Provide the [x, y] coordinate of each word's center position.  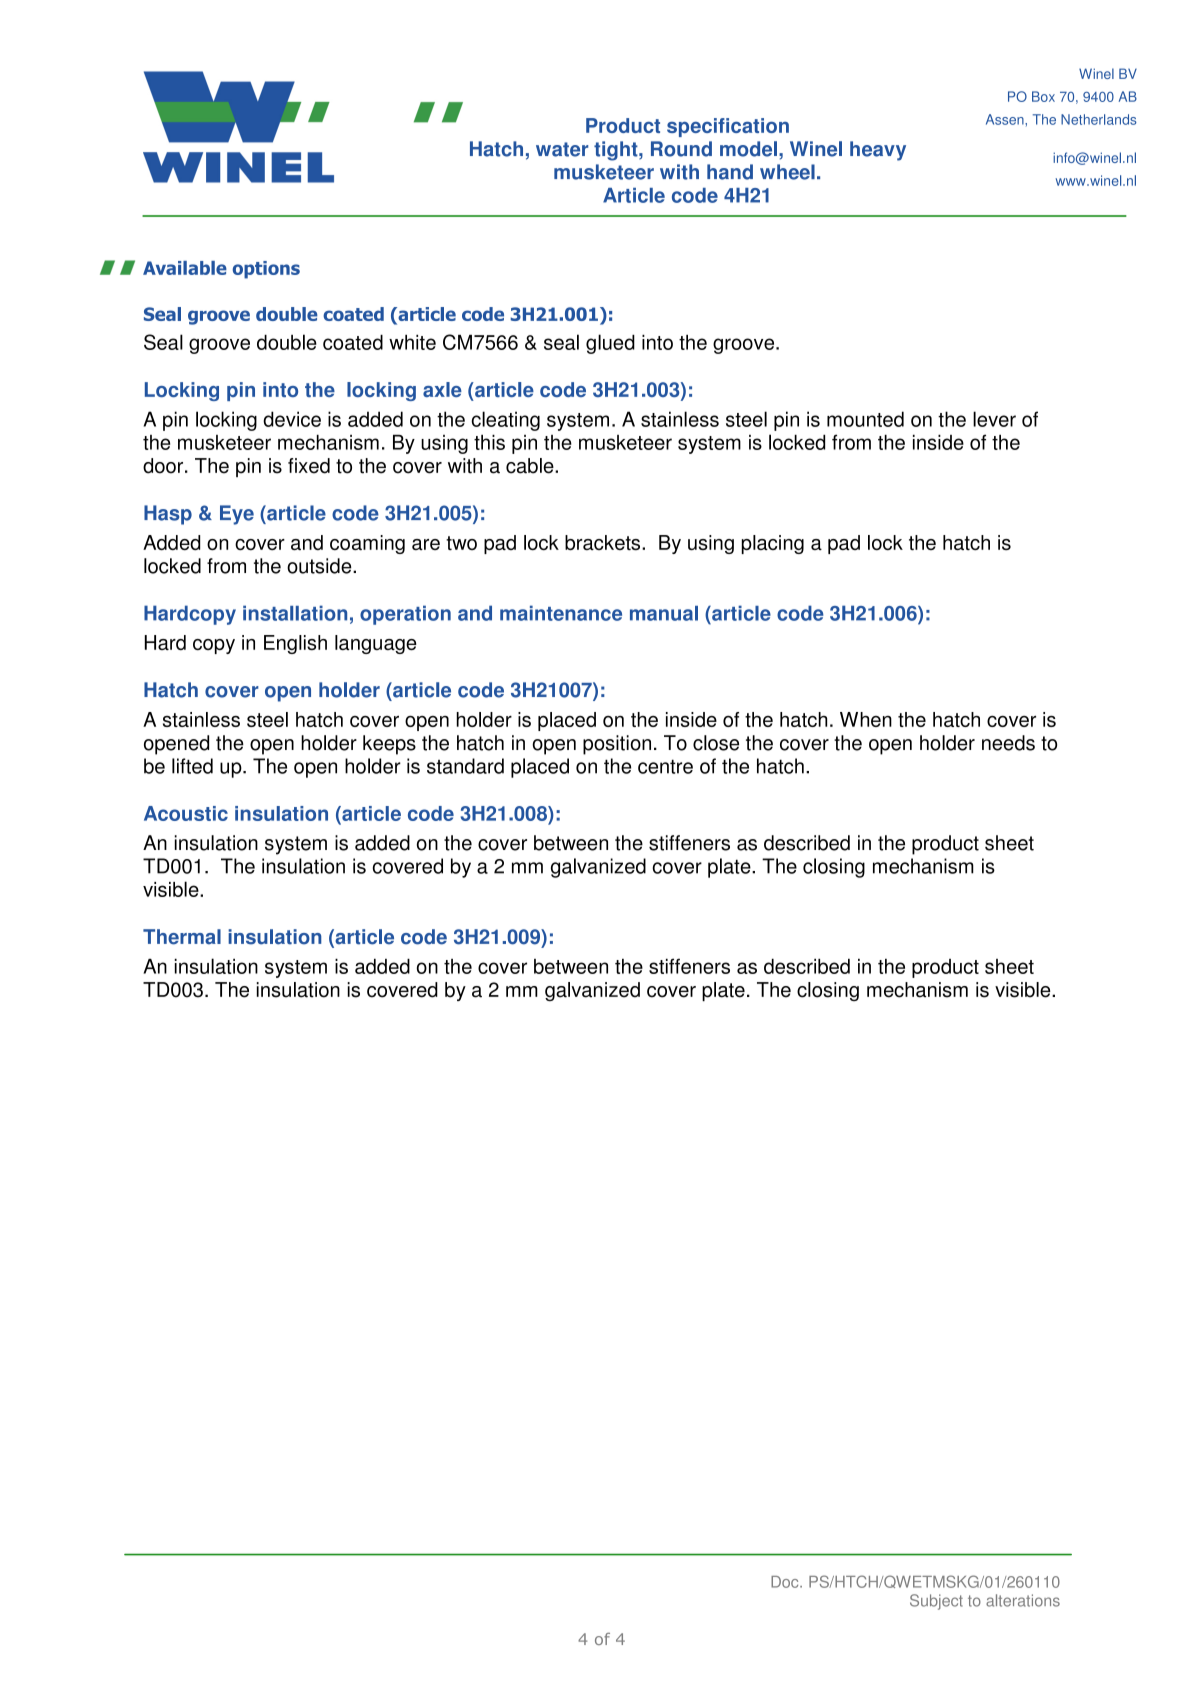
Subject [936, 1602]
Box [1043, 96]
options [266, 270]
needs [1008, 743]
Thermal [182, 937]
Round [681, 149]
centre [665, 766]
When [866, 719]
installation [295, 613]
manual [664, 613]
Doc [786, 1582]
